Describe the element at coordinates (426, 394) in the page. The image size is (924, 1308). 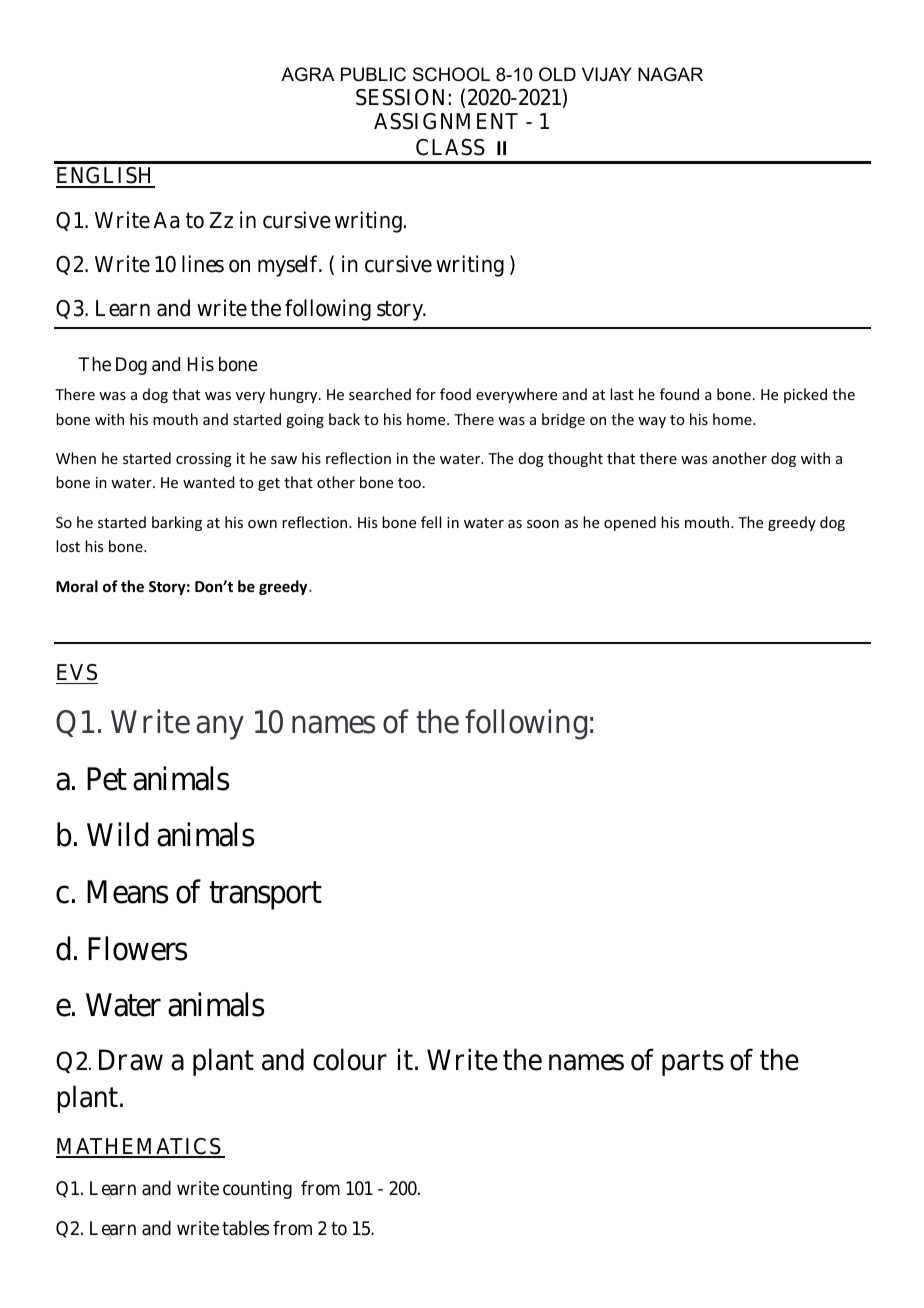
I see `for` at that location.
